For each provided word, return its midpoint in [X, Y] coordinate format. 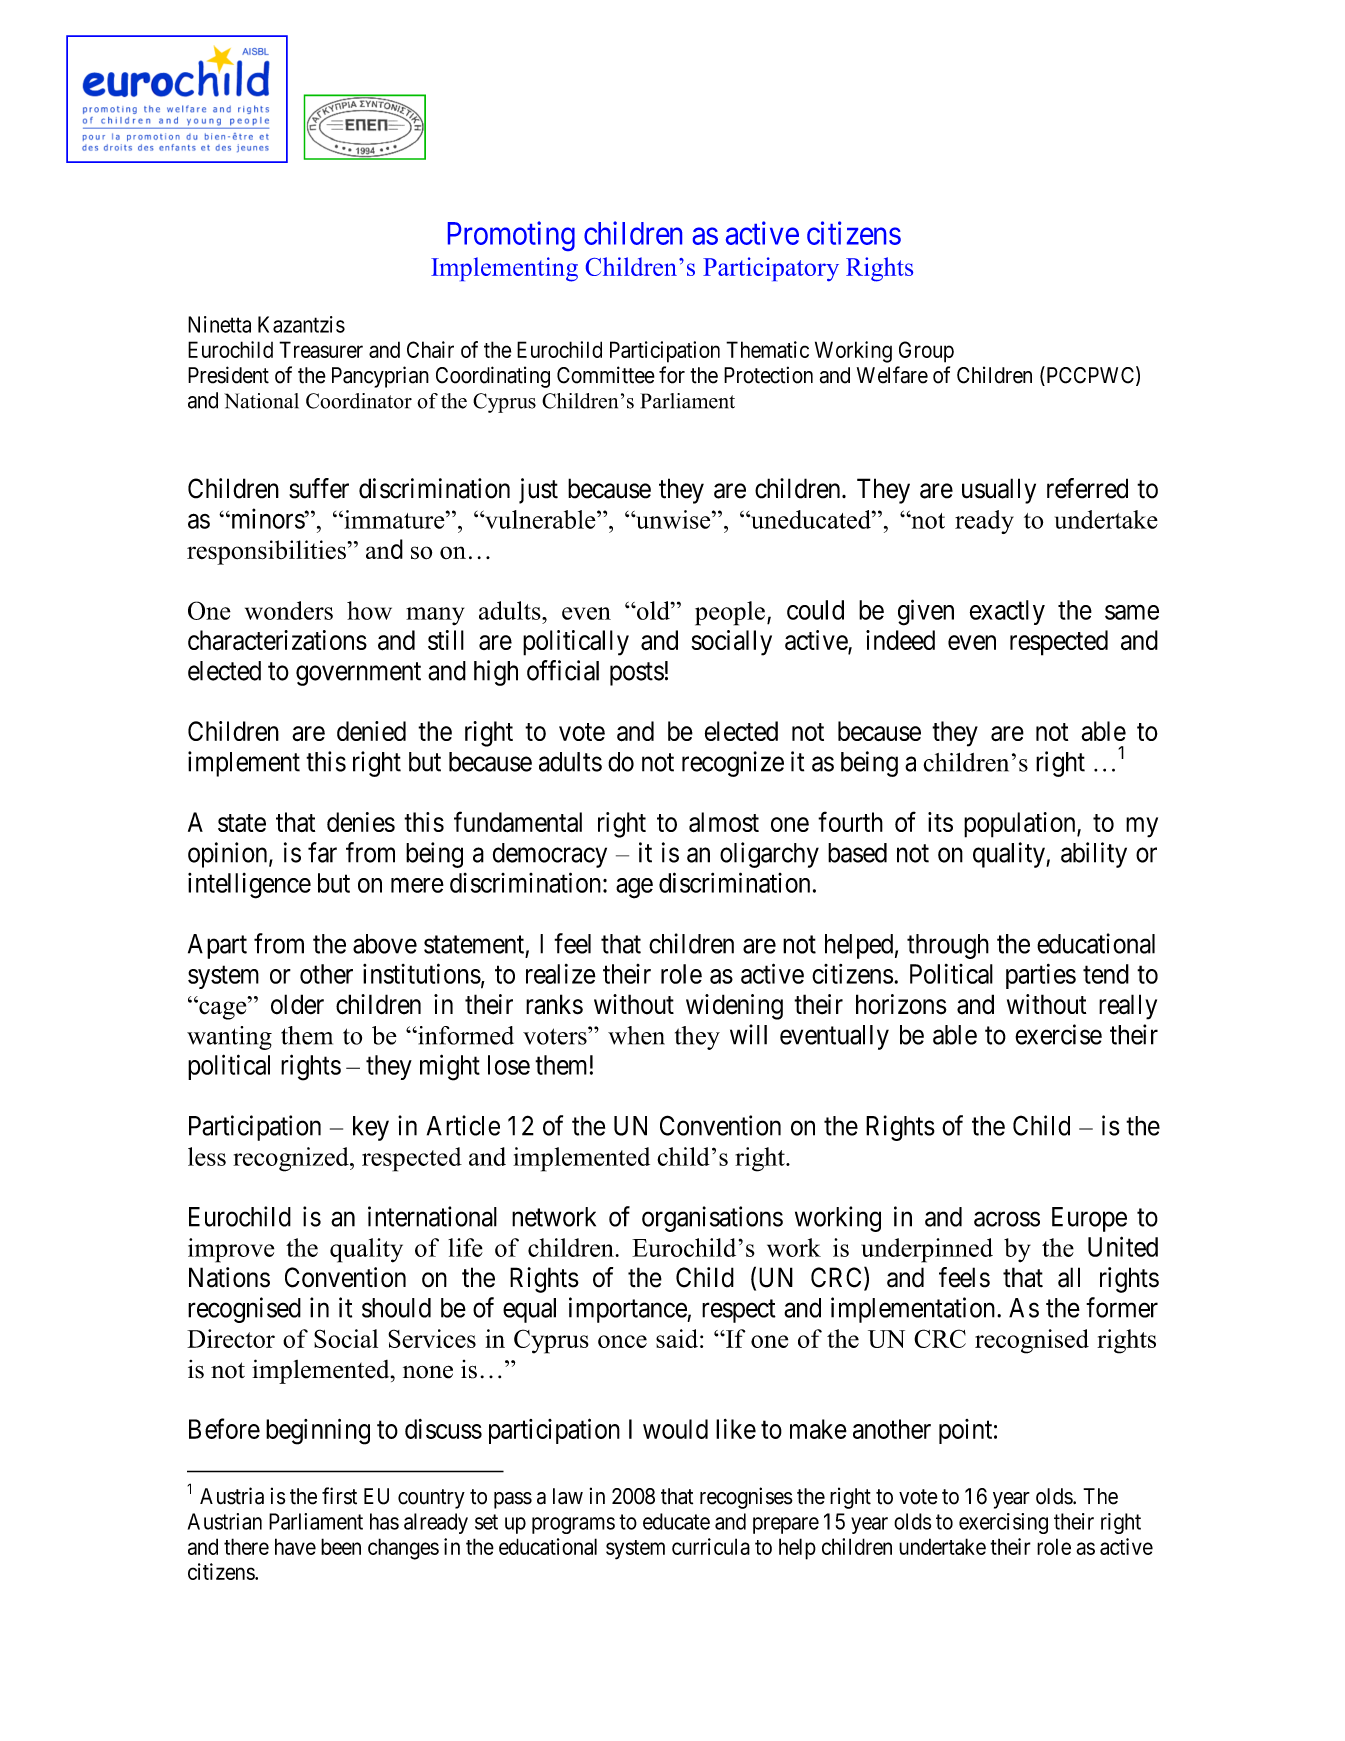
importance [628, 1310]
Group [926, 352]
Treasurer [321, 349]
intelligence [249, 886]
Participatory [771, 269]
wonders [289, 610]
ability [1094, 855]
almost [724, 822]
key [371, 1128]
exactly [1007, 612]
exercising [1003, 1523]
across [1007, 1219]
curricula [711, 1546]
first [339, 1496]
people [730, 613]
